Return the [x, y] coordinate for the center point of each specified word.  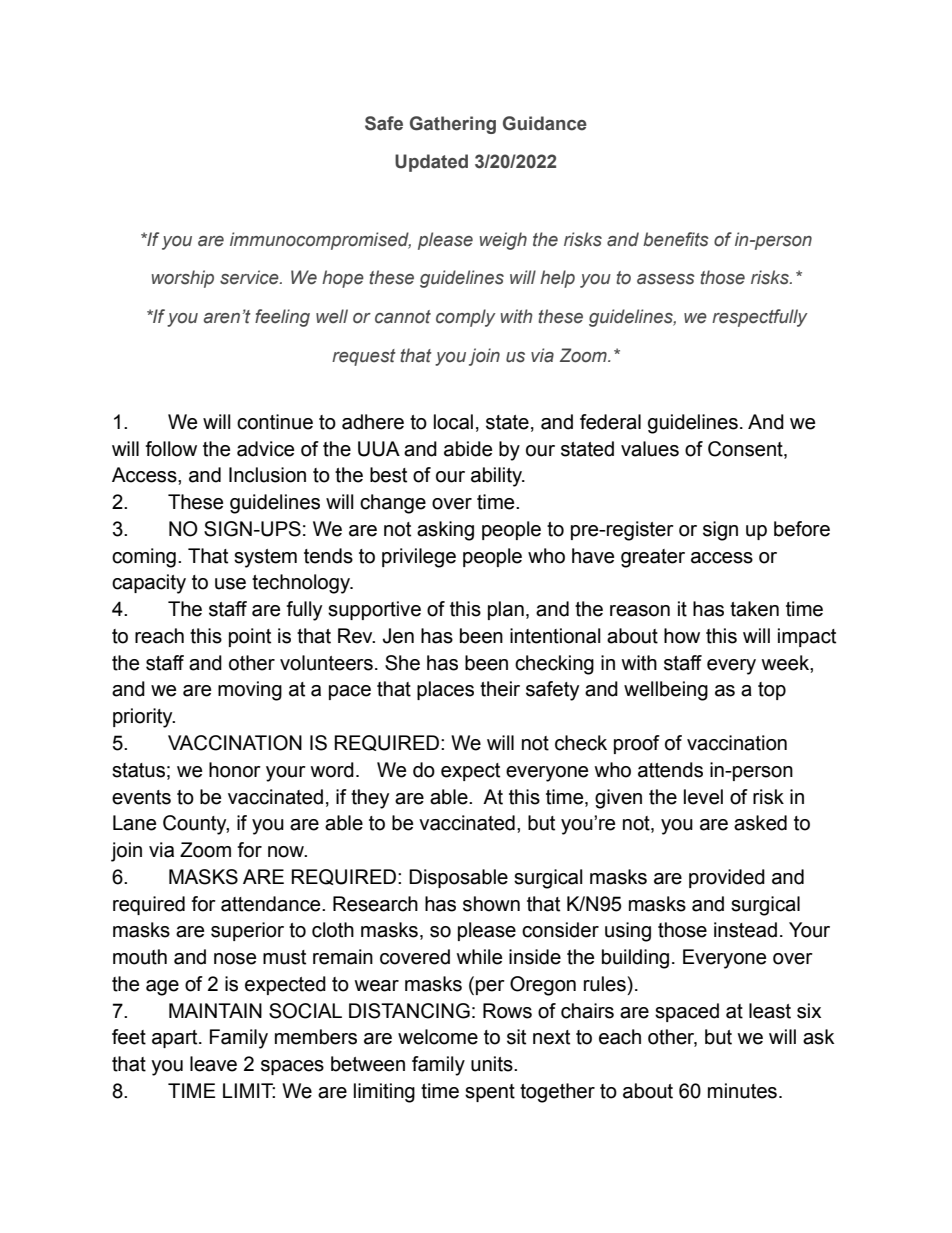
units [493, 1064]
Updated [431, 163]
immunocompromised [320, 241]
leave [213, 1064]
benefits [676, 239]
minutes [742, 1091]
